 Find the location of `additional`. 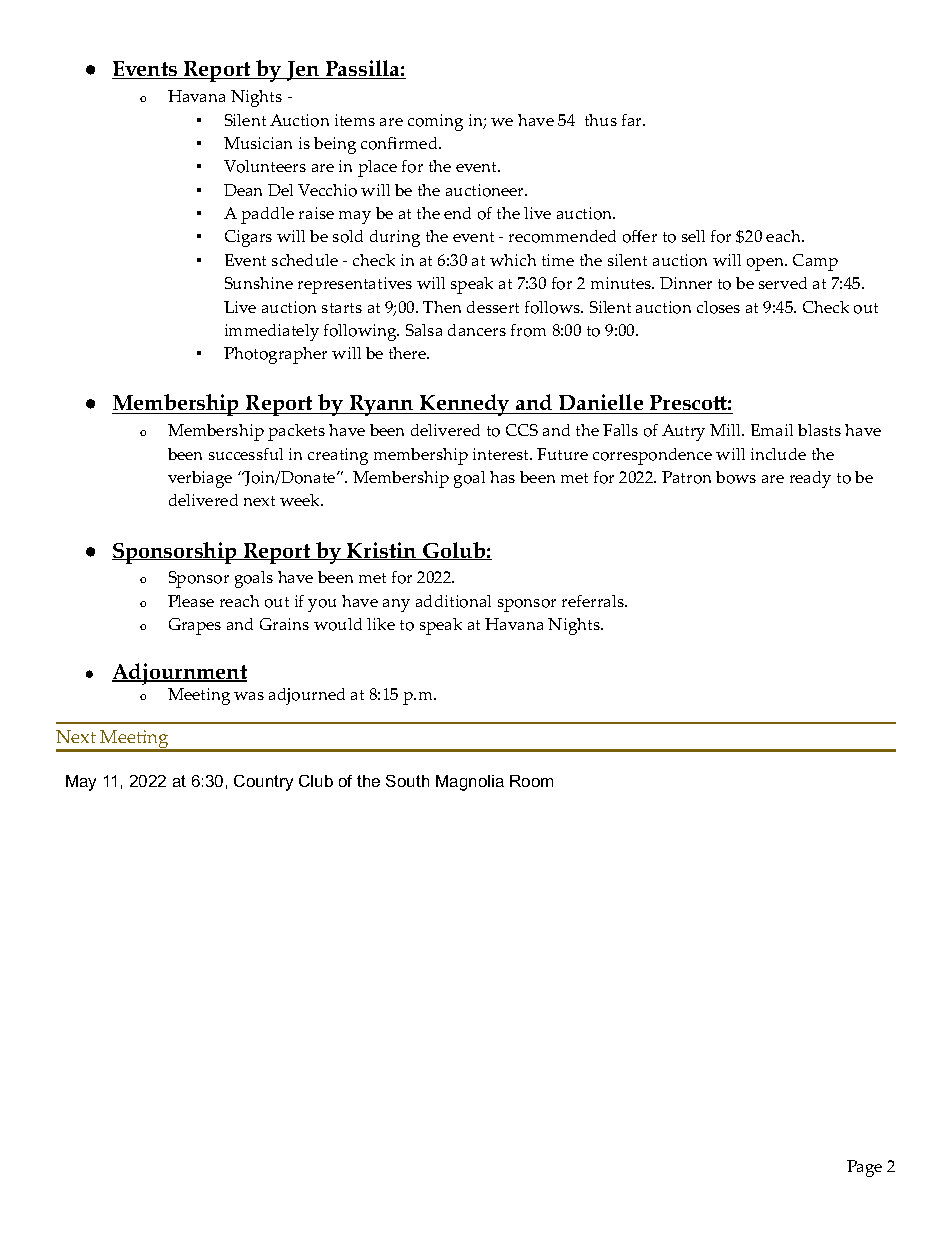

additional is located at coordinates (453, 601).
